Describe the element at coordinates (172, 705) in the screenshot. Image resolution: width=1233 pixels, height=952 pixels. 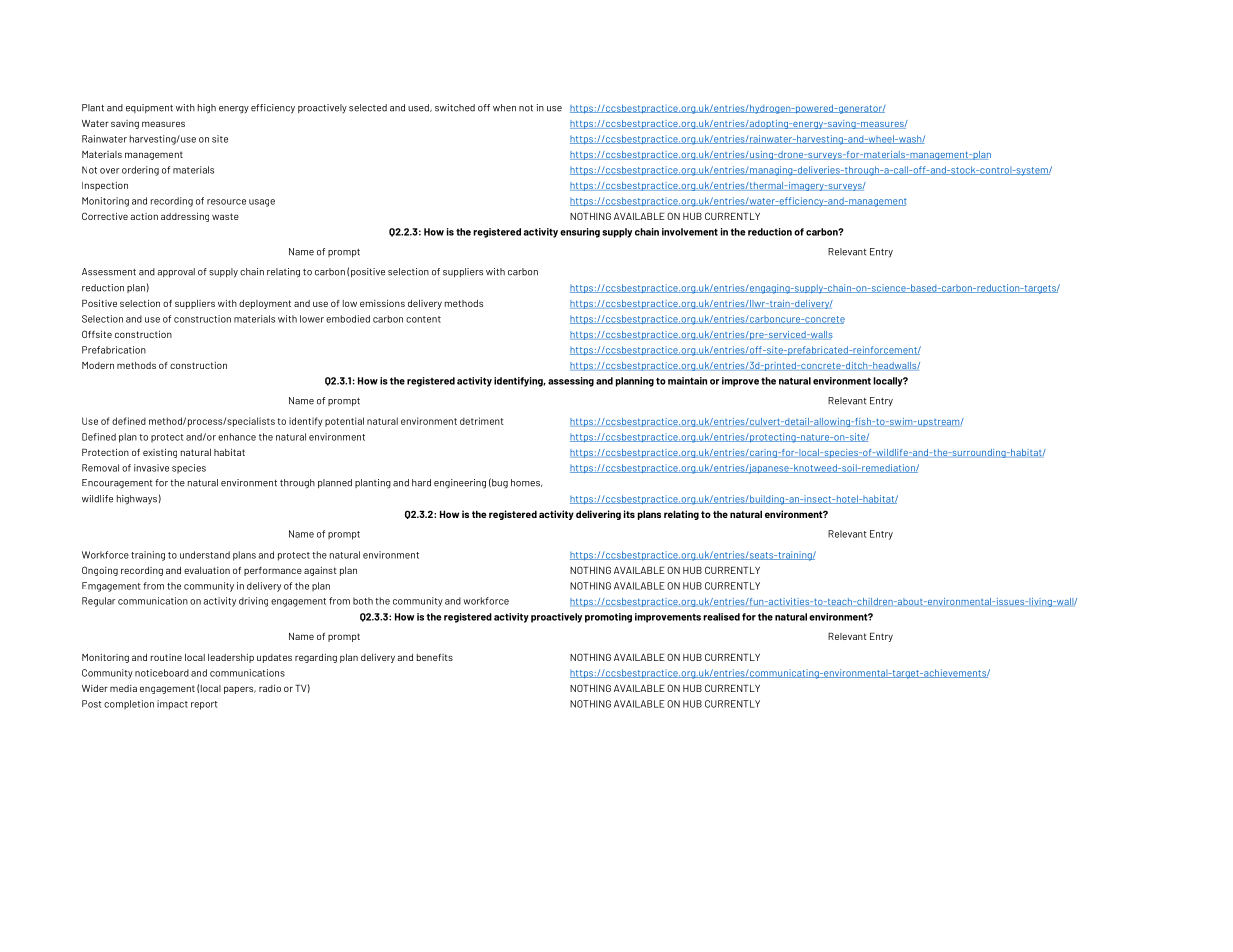
I see `impact` at that location.
